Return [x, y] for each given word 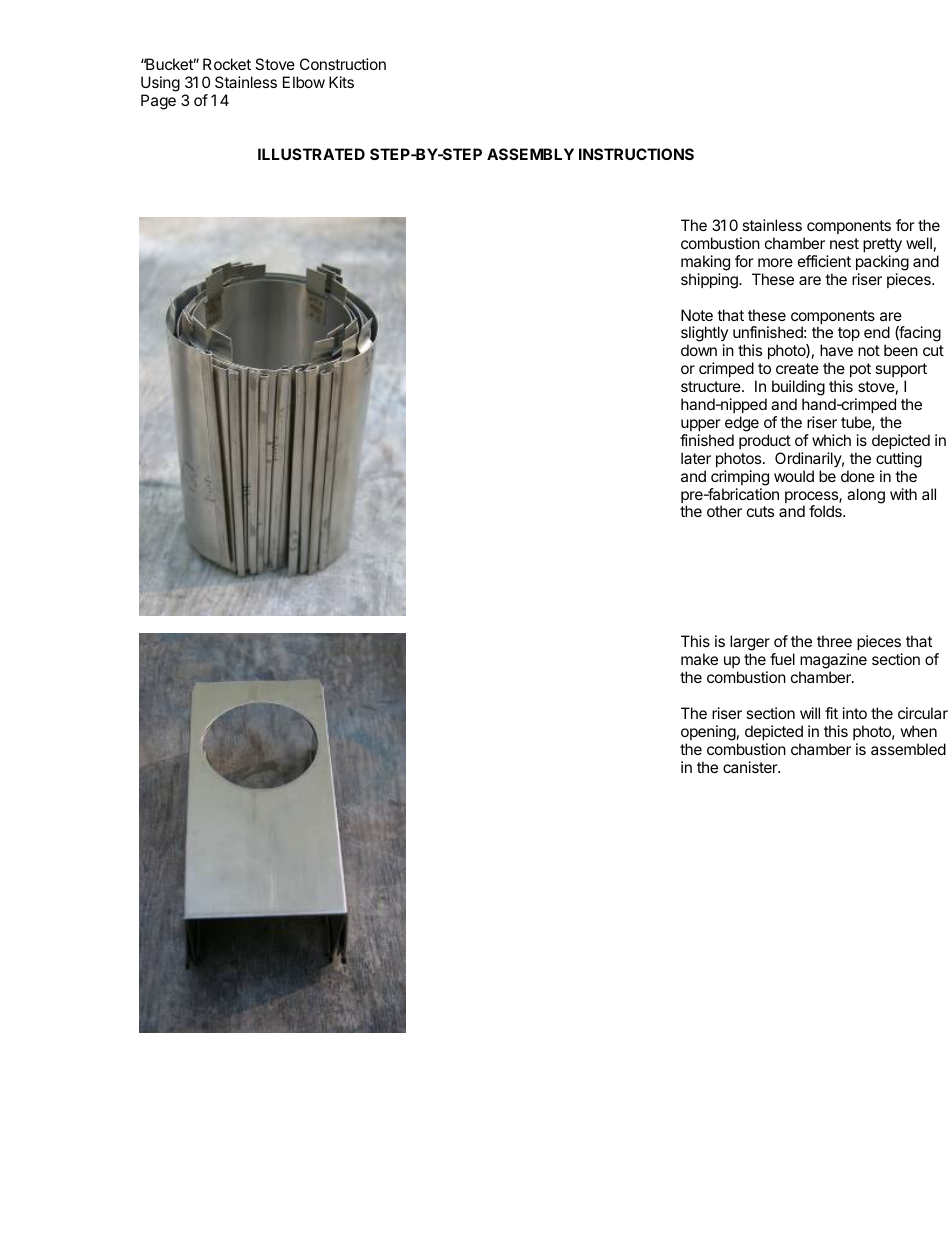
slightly [704, 335]
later [696, 458]
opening [708, 733]
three [834, 641]
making [705, 263]
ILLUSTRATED [311, 154]
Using [160, 84]
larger [750, 644]
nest [844, 243]
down [699, 350]
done [858, 476]
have [836, 350]
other [724, 511]
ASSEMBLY [530, 154]
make [699, 659]
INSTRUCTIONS [636, 154]
